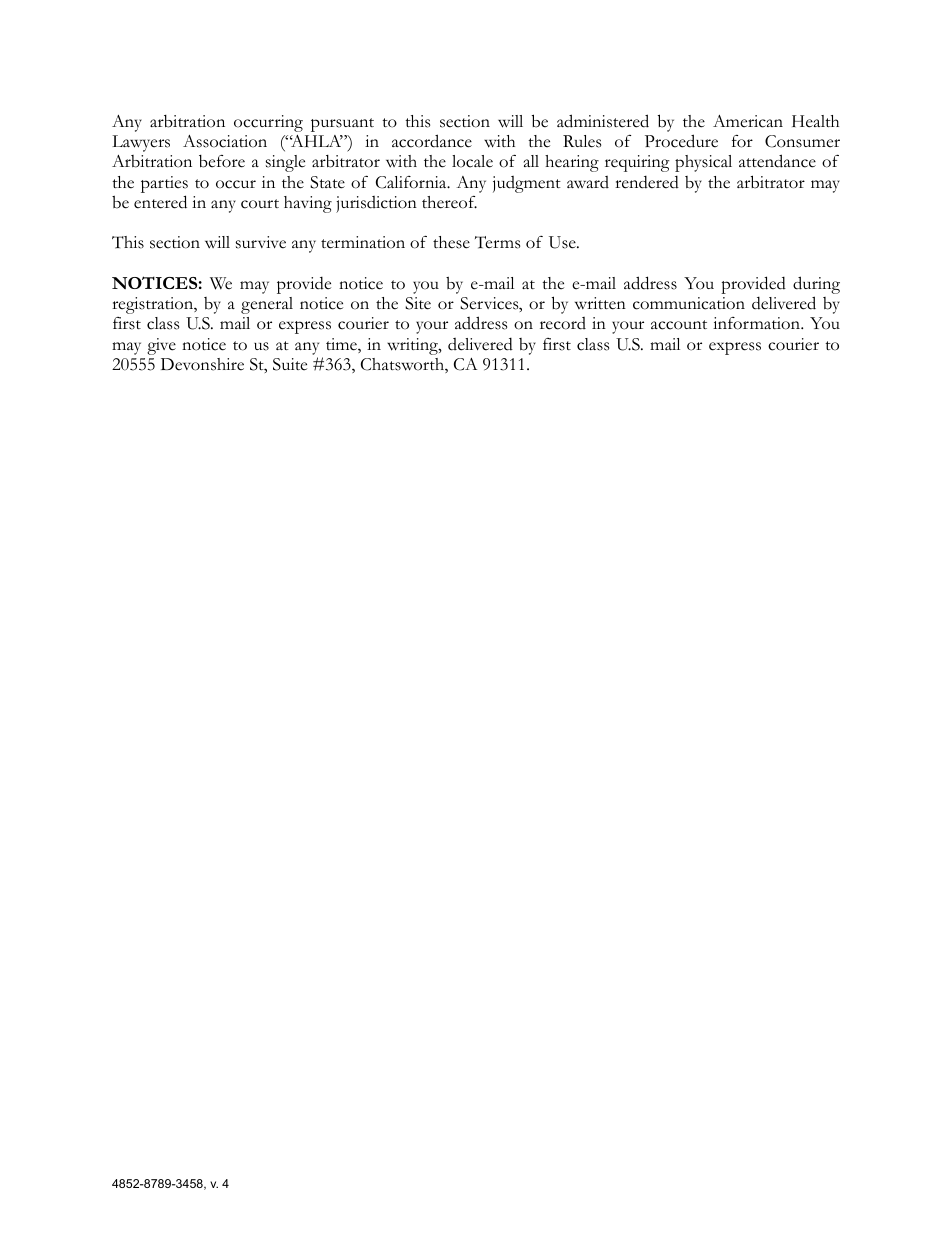 This screenshot has width=952, height=1233. I want to click on account, so click(679, 325).
